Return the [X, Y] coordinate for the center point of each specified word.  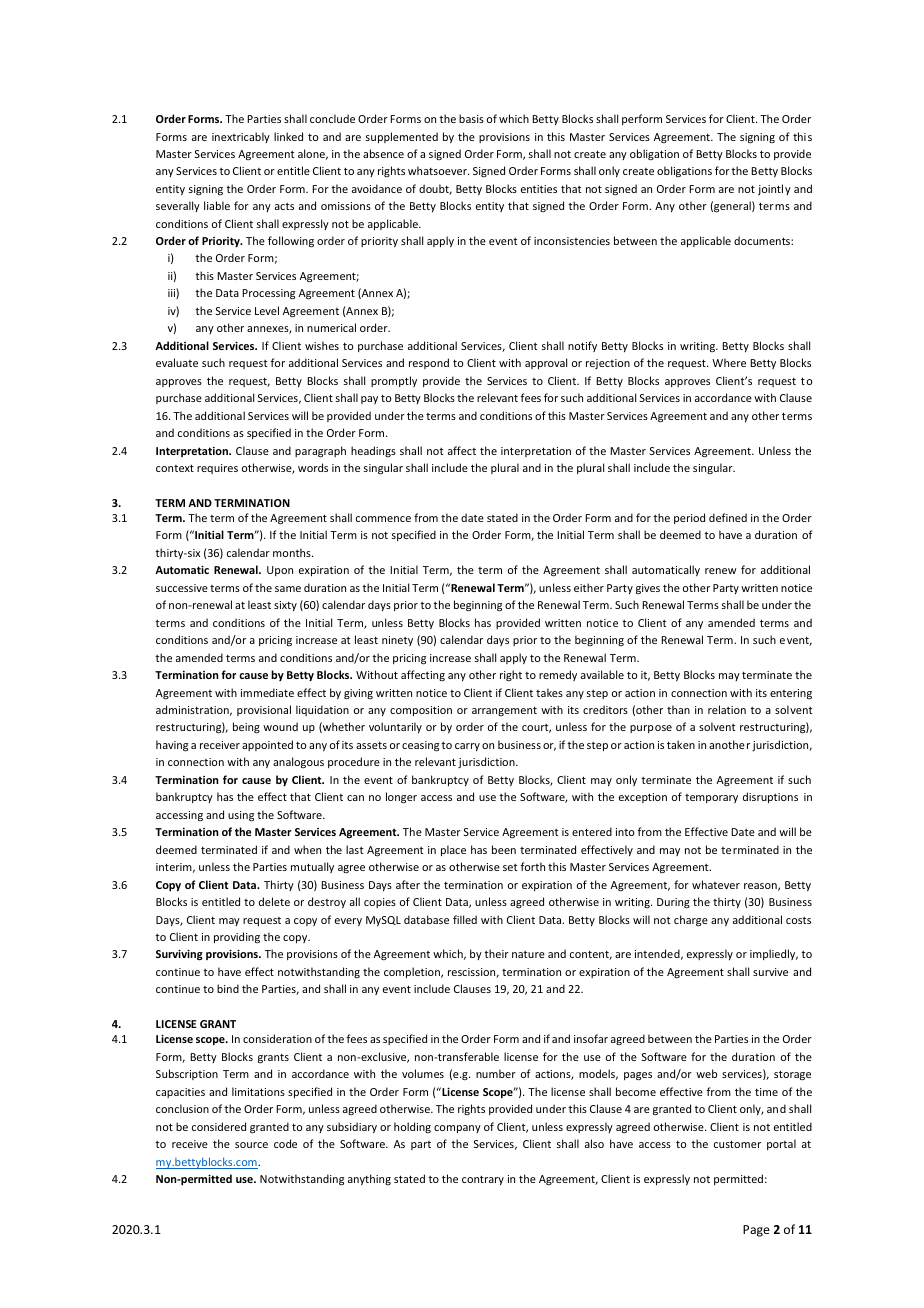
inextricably [241, 137]
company [457, 1129]
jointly [774, 189]
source [251, 1145]
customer [737, 1144]
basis [471, 118]
